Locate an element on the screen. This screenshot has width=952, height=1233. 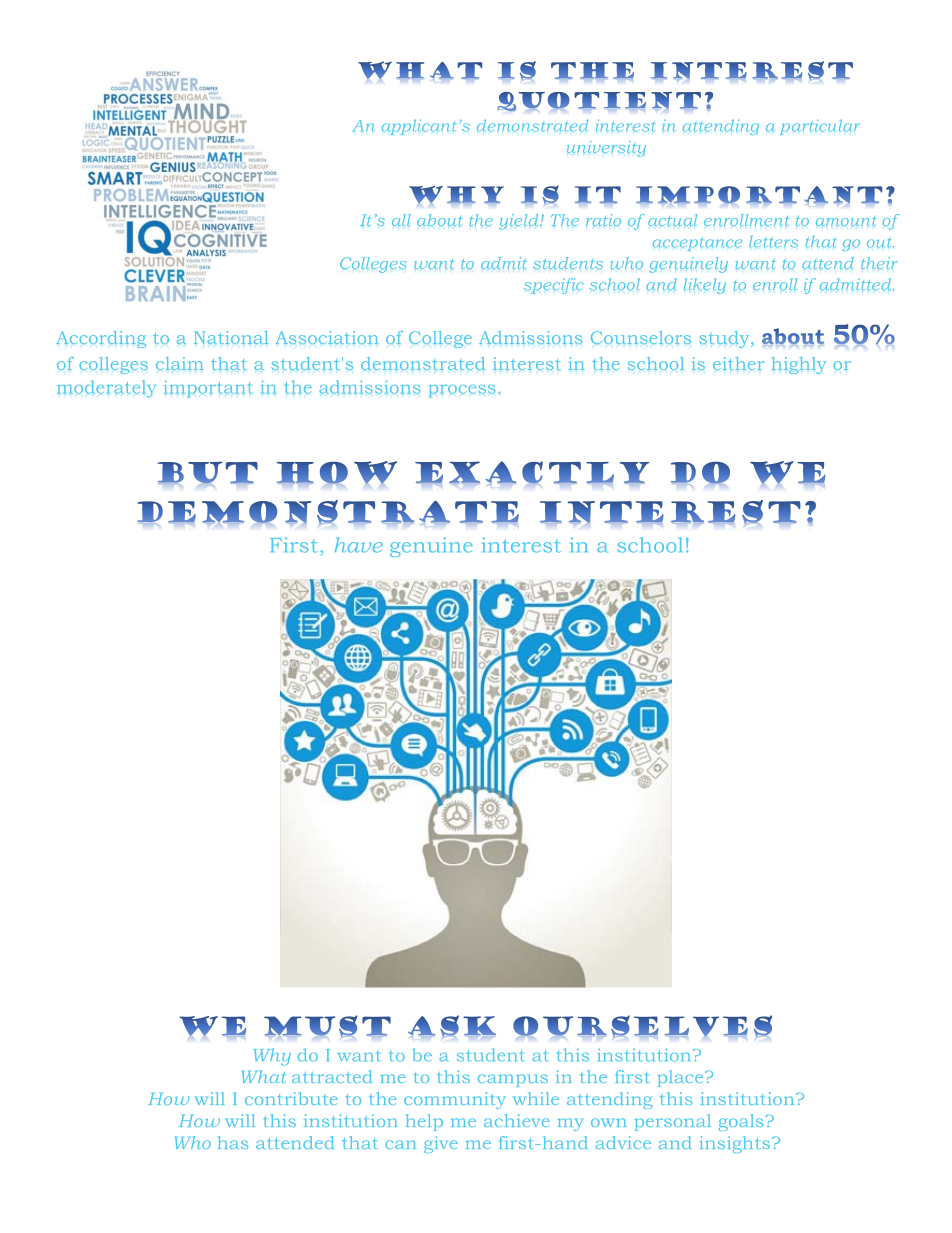
achieve is located at coordinates (517, 1120).
